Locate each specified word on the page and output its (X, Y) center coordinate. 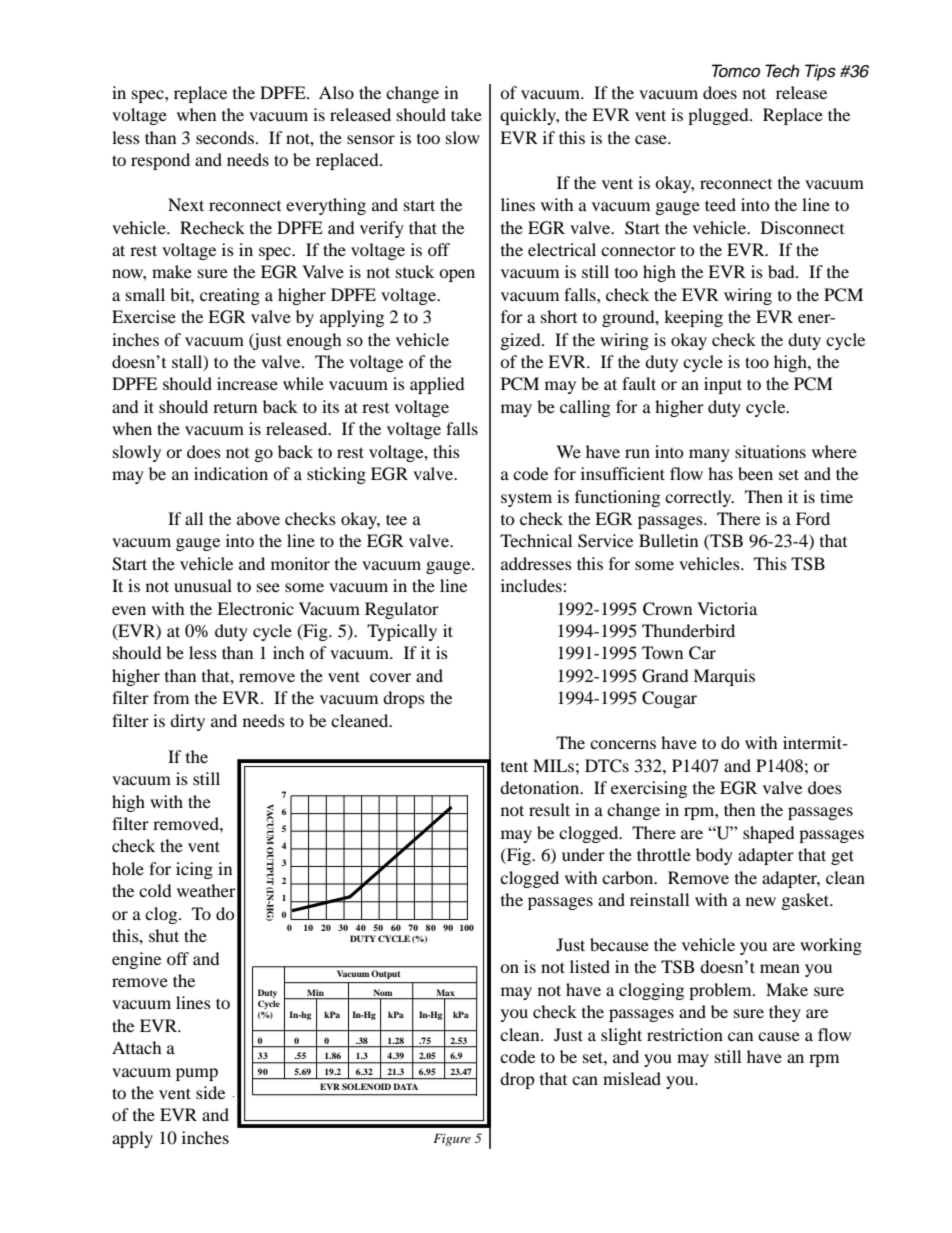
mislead (632, 1078)
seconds (226, 137)
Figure (452, 1140)
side (210, 1092)
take (466, 114)
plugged (719, 116)
